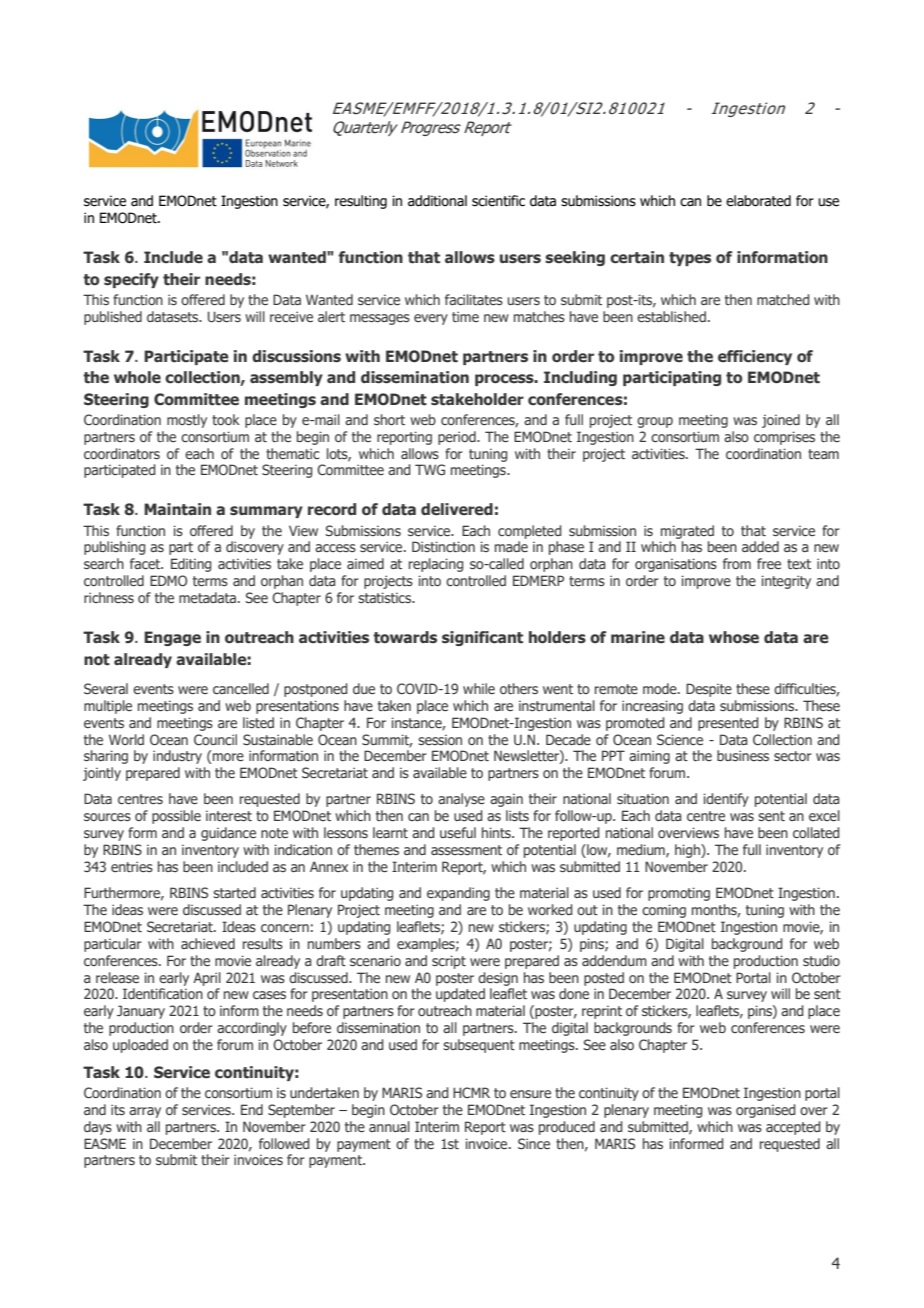 Image resolution: width=924 pixels, height=1308 pixels. Describe the element at coordinates (479, 688) in the image. I see `while` at that location.
